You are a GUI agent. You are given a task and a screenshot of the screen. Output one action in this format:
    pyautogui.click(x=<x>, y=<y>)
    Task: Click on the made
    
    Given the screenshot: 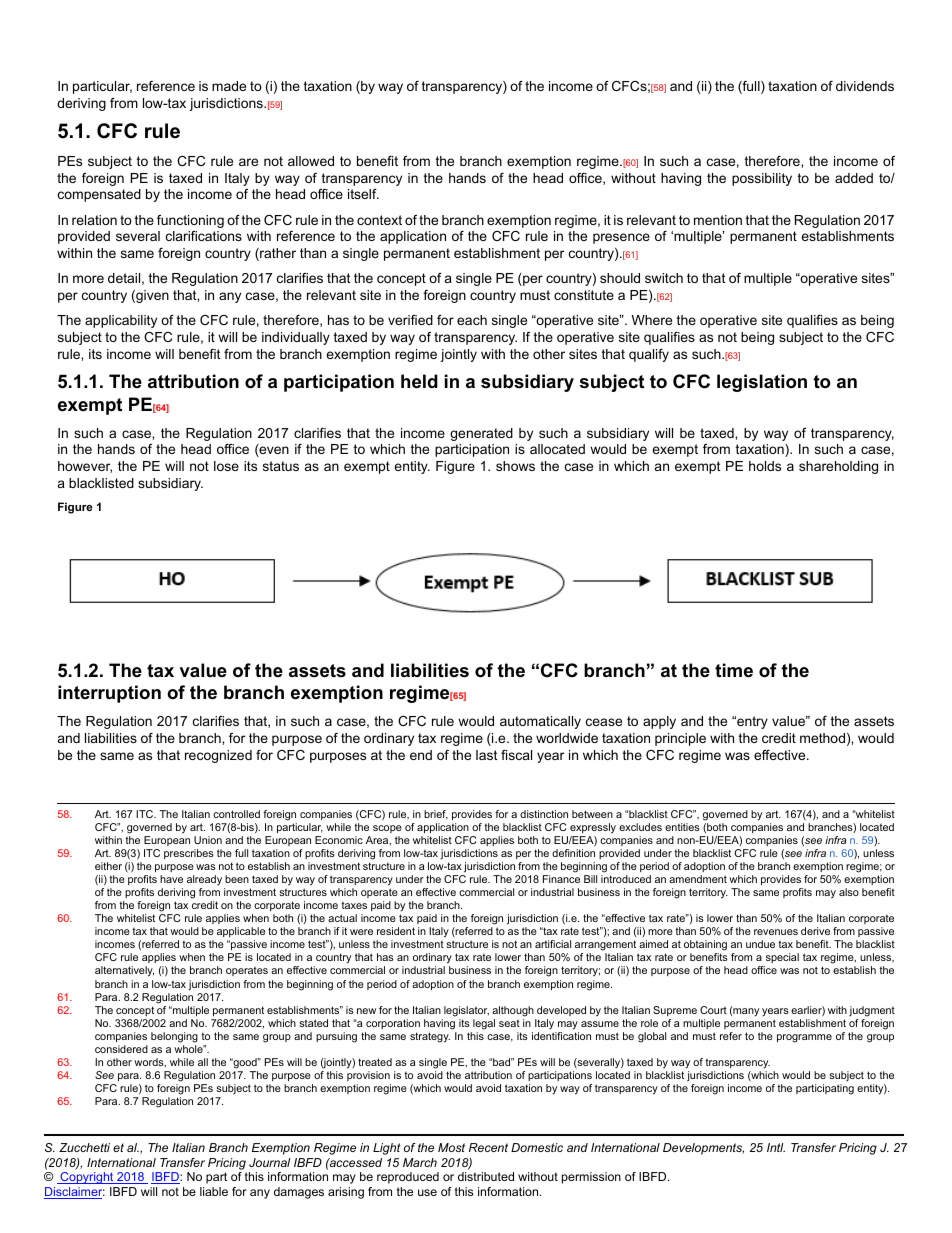 What is the action you would take?
    pyautogui.click(x=229, y=86)
